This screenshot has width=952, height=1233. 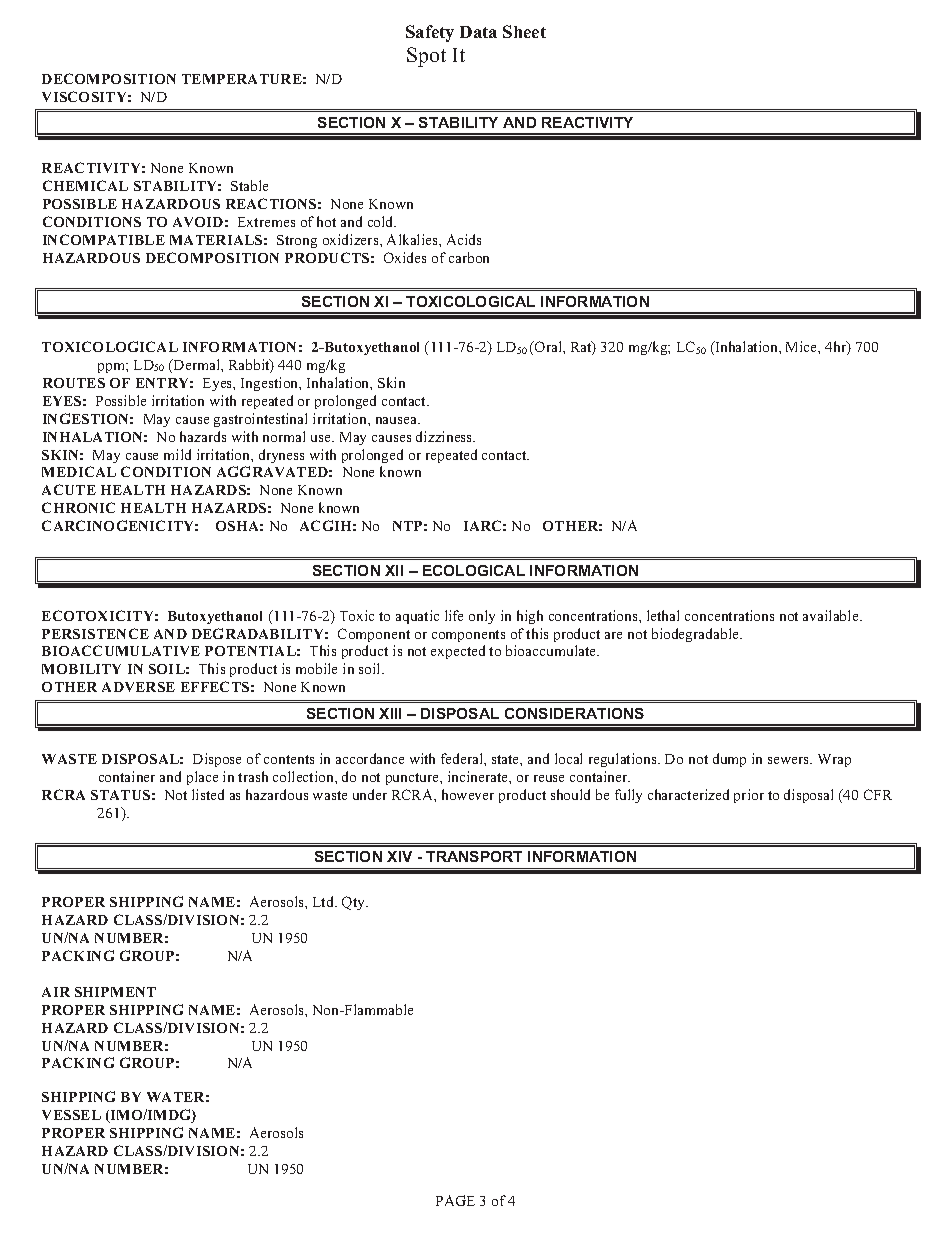 I want to click on VESSEL, so click(x=71, y=1115).
